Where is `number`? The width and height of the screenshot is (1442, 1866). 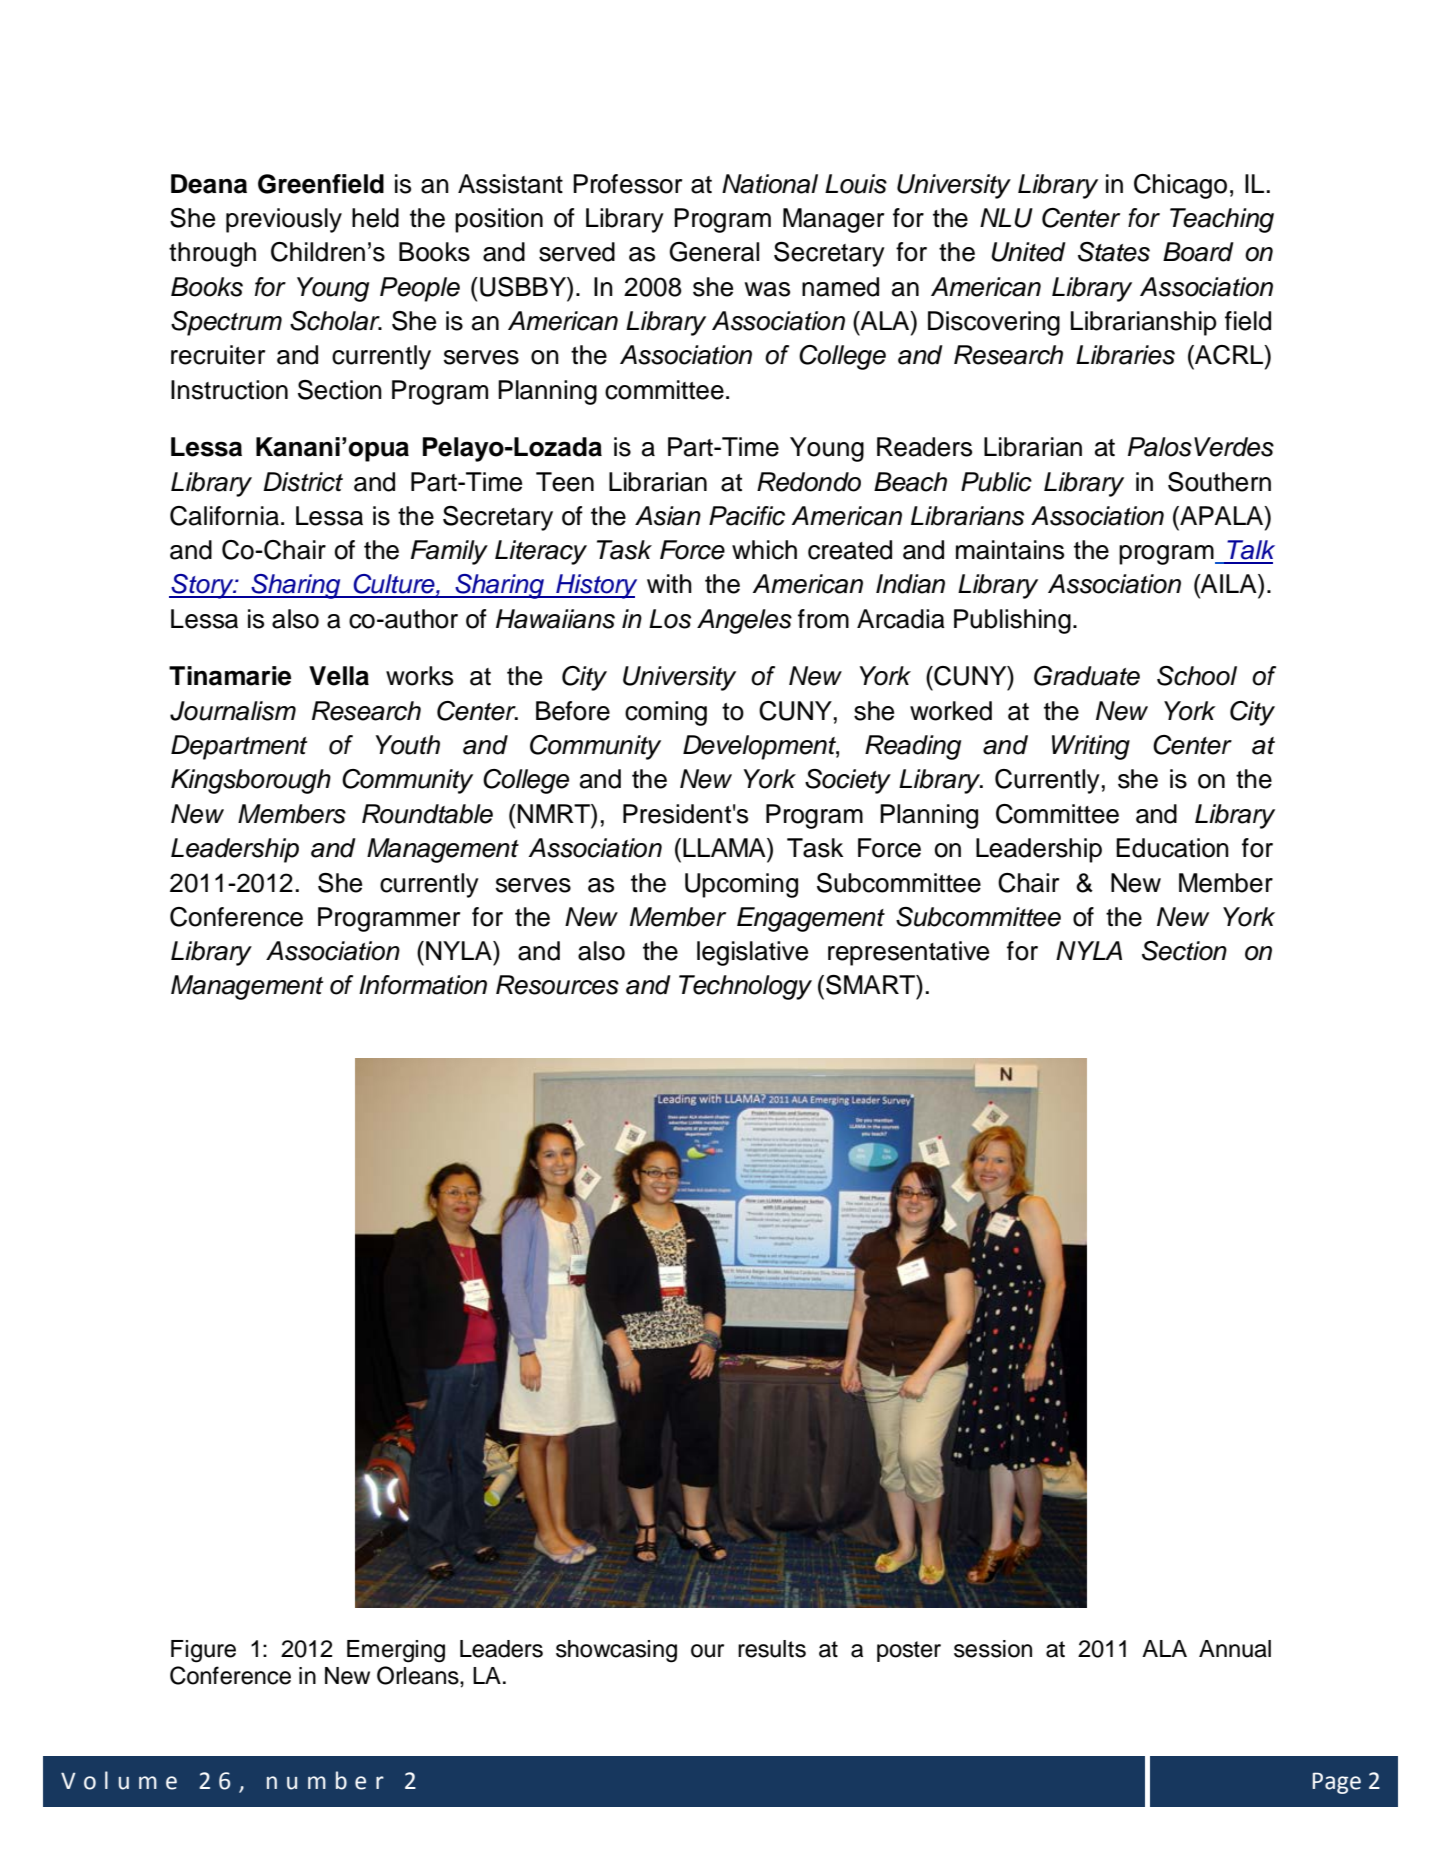
number is located at coordinates (325, 1780).
